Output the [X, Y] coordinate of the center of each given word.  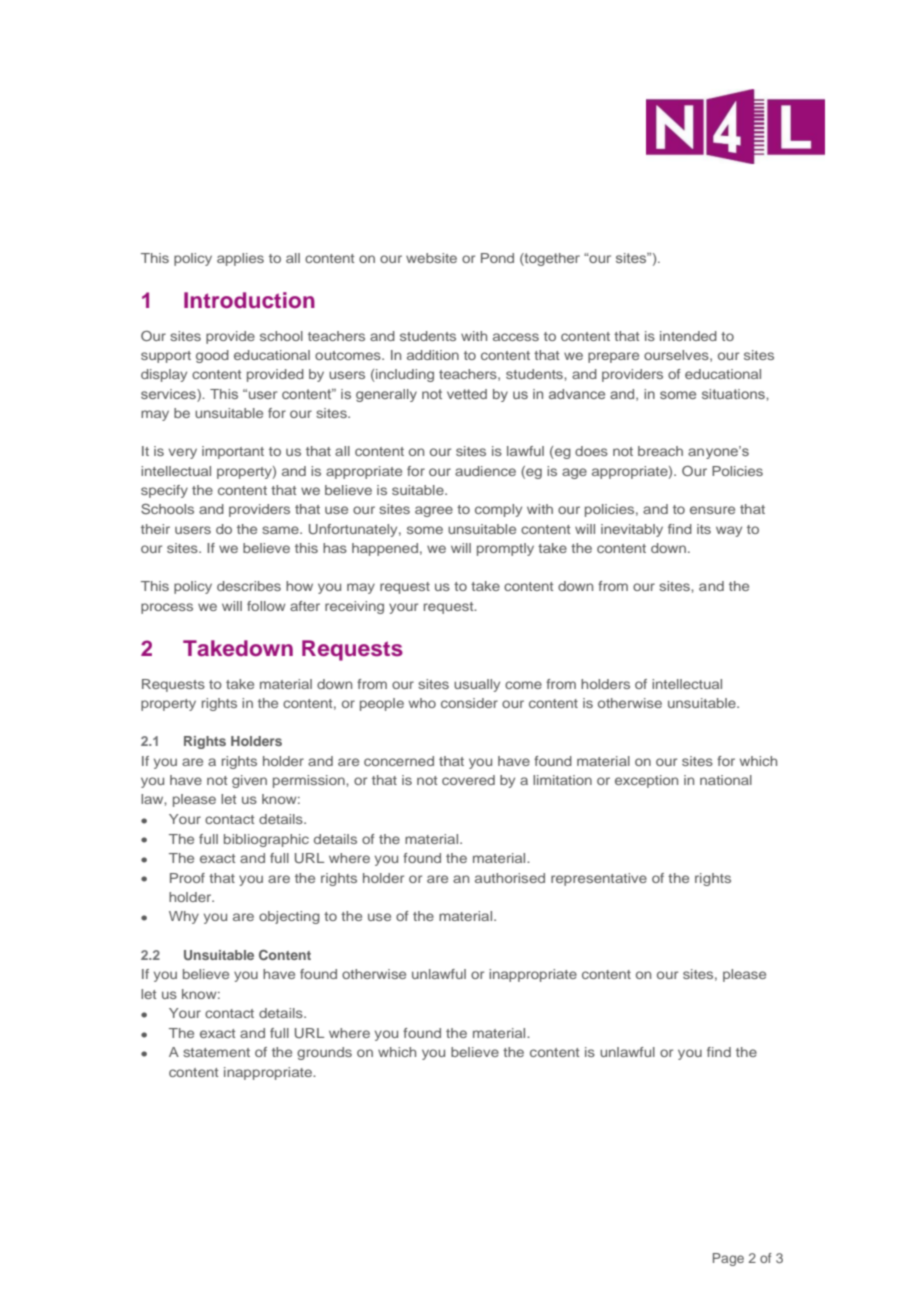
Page [728, 1259]
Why [184, 917]
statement [216, 1052]
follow [266, 606]
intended [688, 336]
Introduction [249, 300]
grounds [324, 1053]
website [431, 258]
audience [485, 471]
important [233, 452]
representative [599, 879]
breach [660, 451]
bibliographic [266, 840]
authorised [510, 878]
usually [477, 685]
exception [646, 781]
